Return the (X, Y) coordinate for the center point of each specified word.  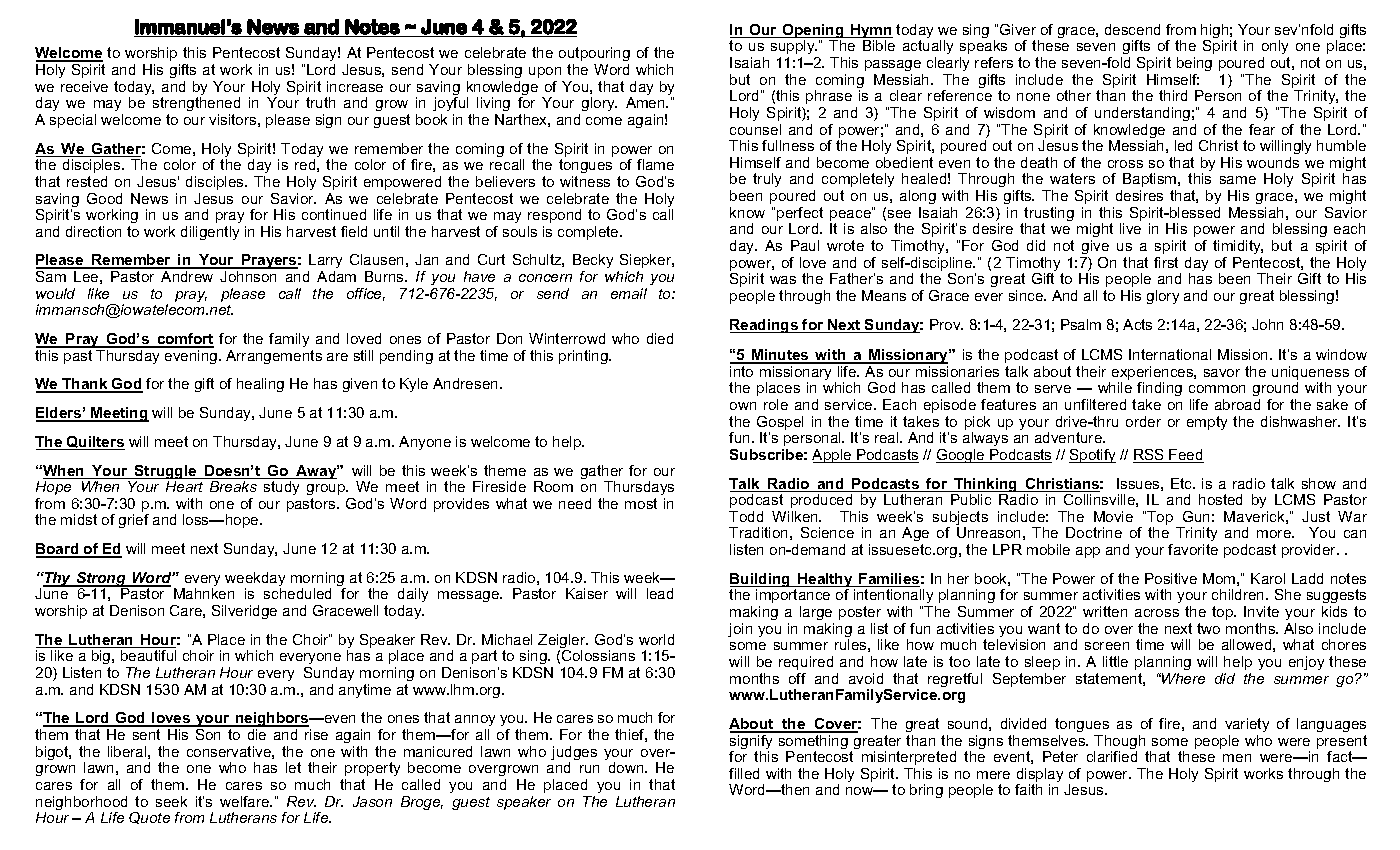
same (1238, 180)
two (1208, 628)
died (660, 338)
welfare (246, 801)
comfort (184, 340)
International (1170, 354)
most (641, 503)
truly (767, 180)
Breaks (233, 486)
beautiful (148, 655)
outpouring (594, 56)
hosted (1220, 499)
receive (84, 86)
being (1194, 64)
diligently (210, 233)
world (656, 639)
